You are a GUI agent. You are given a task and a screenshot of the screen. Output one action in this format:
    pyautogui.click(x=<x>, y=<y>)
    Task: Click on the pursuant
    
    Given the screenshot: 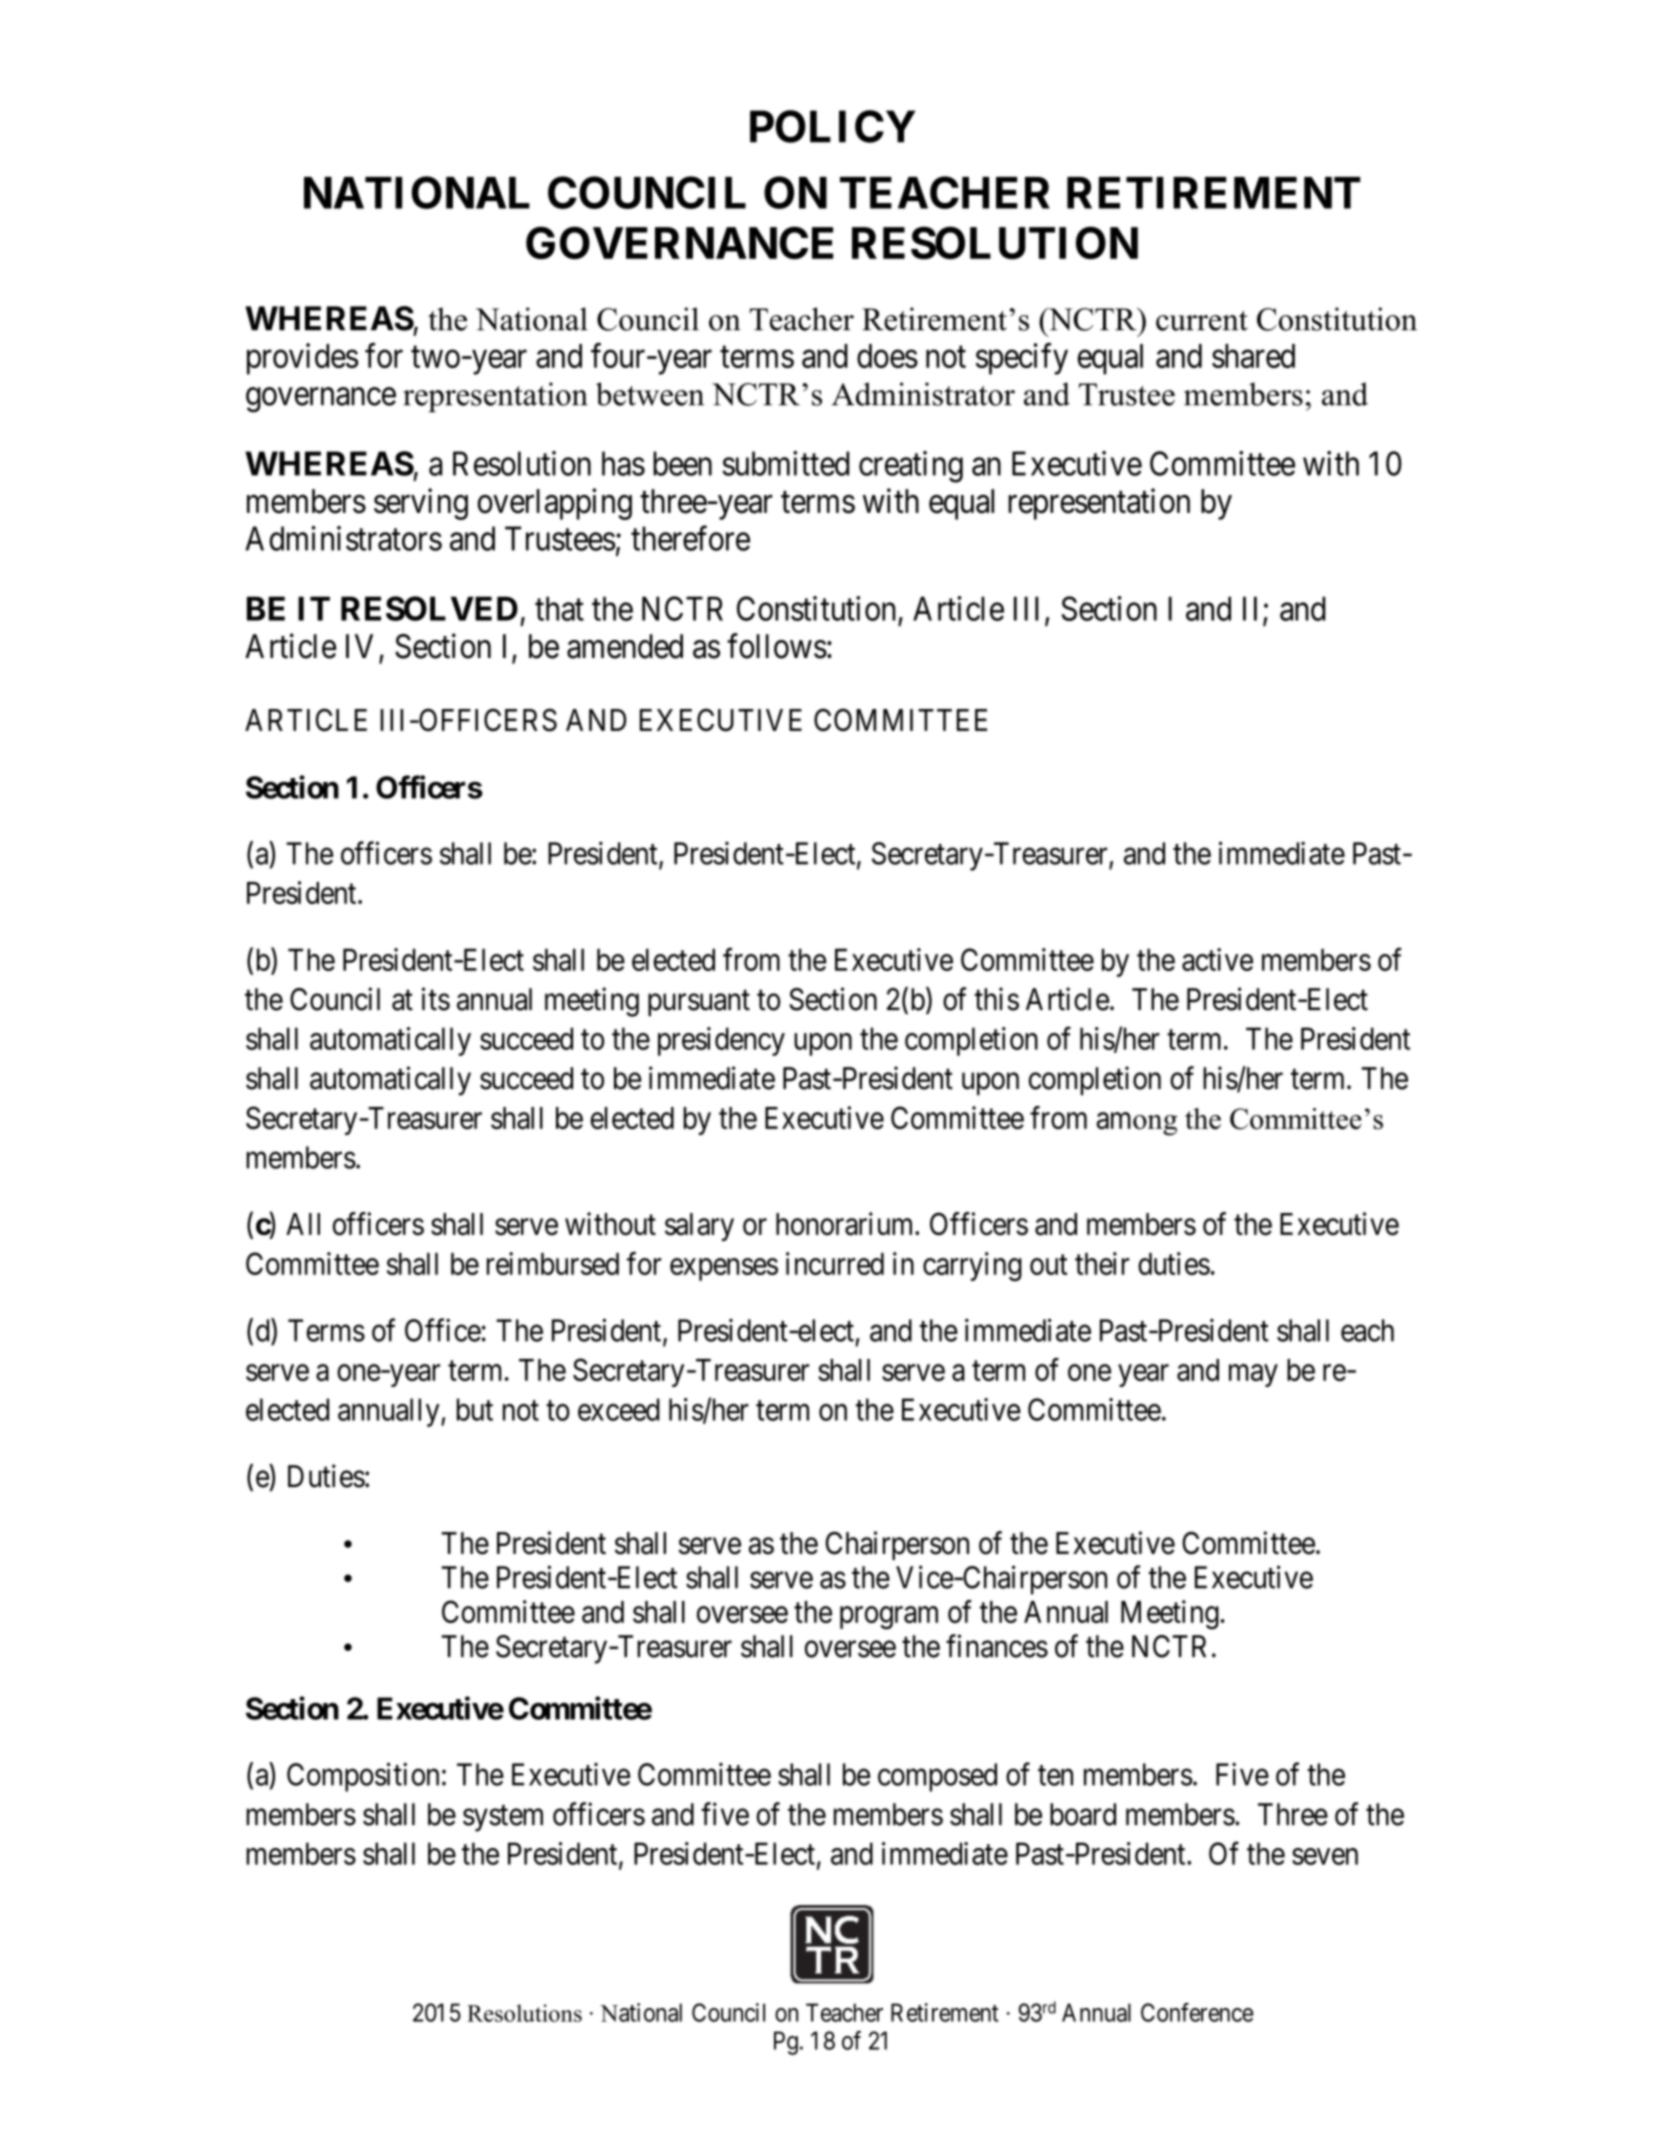 What is the action you would take?
    pyautogui.click(x=699, y=1003)
